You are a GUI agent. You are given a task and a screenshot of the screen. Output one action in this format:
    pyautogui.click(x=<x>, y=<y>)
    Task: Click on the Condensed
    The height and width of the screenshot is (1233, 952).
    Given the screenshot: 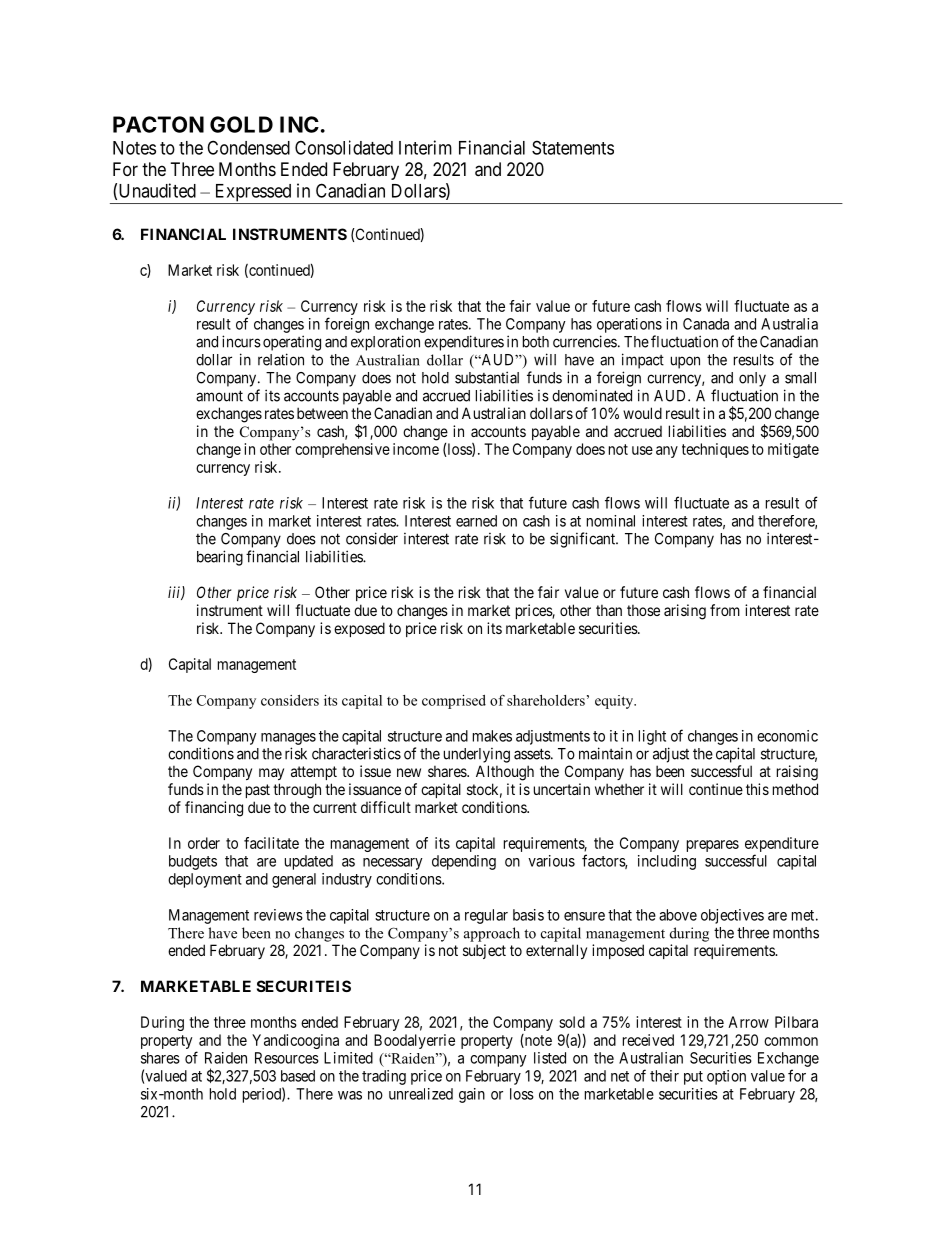 What is the action you would take?
    pyautogui.click(x=248, y=147)
